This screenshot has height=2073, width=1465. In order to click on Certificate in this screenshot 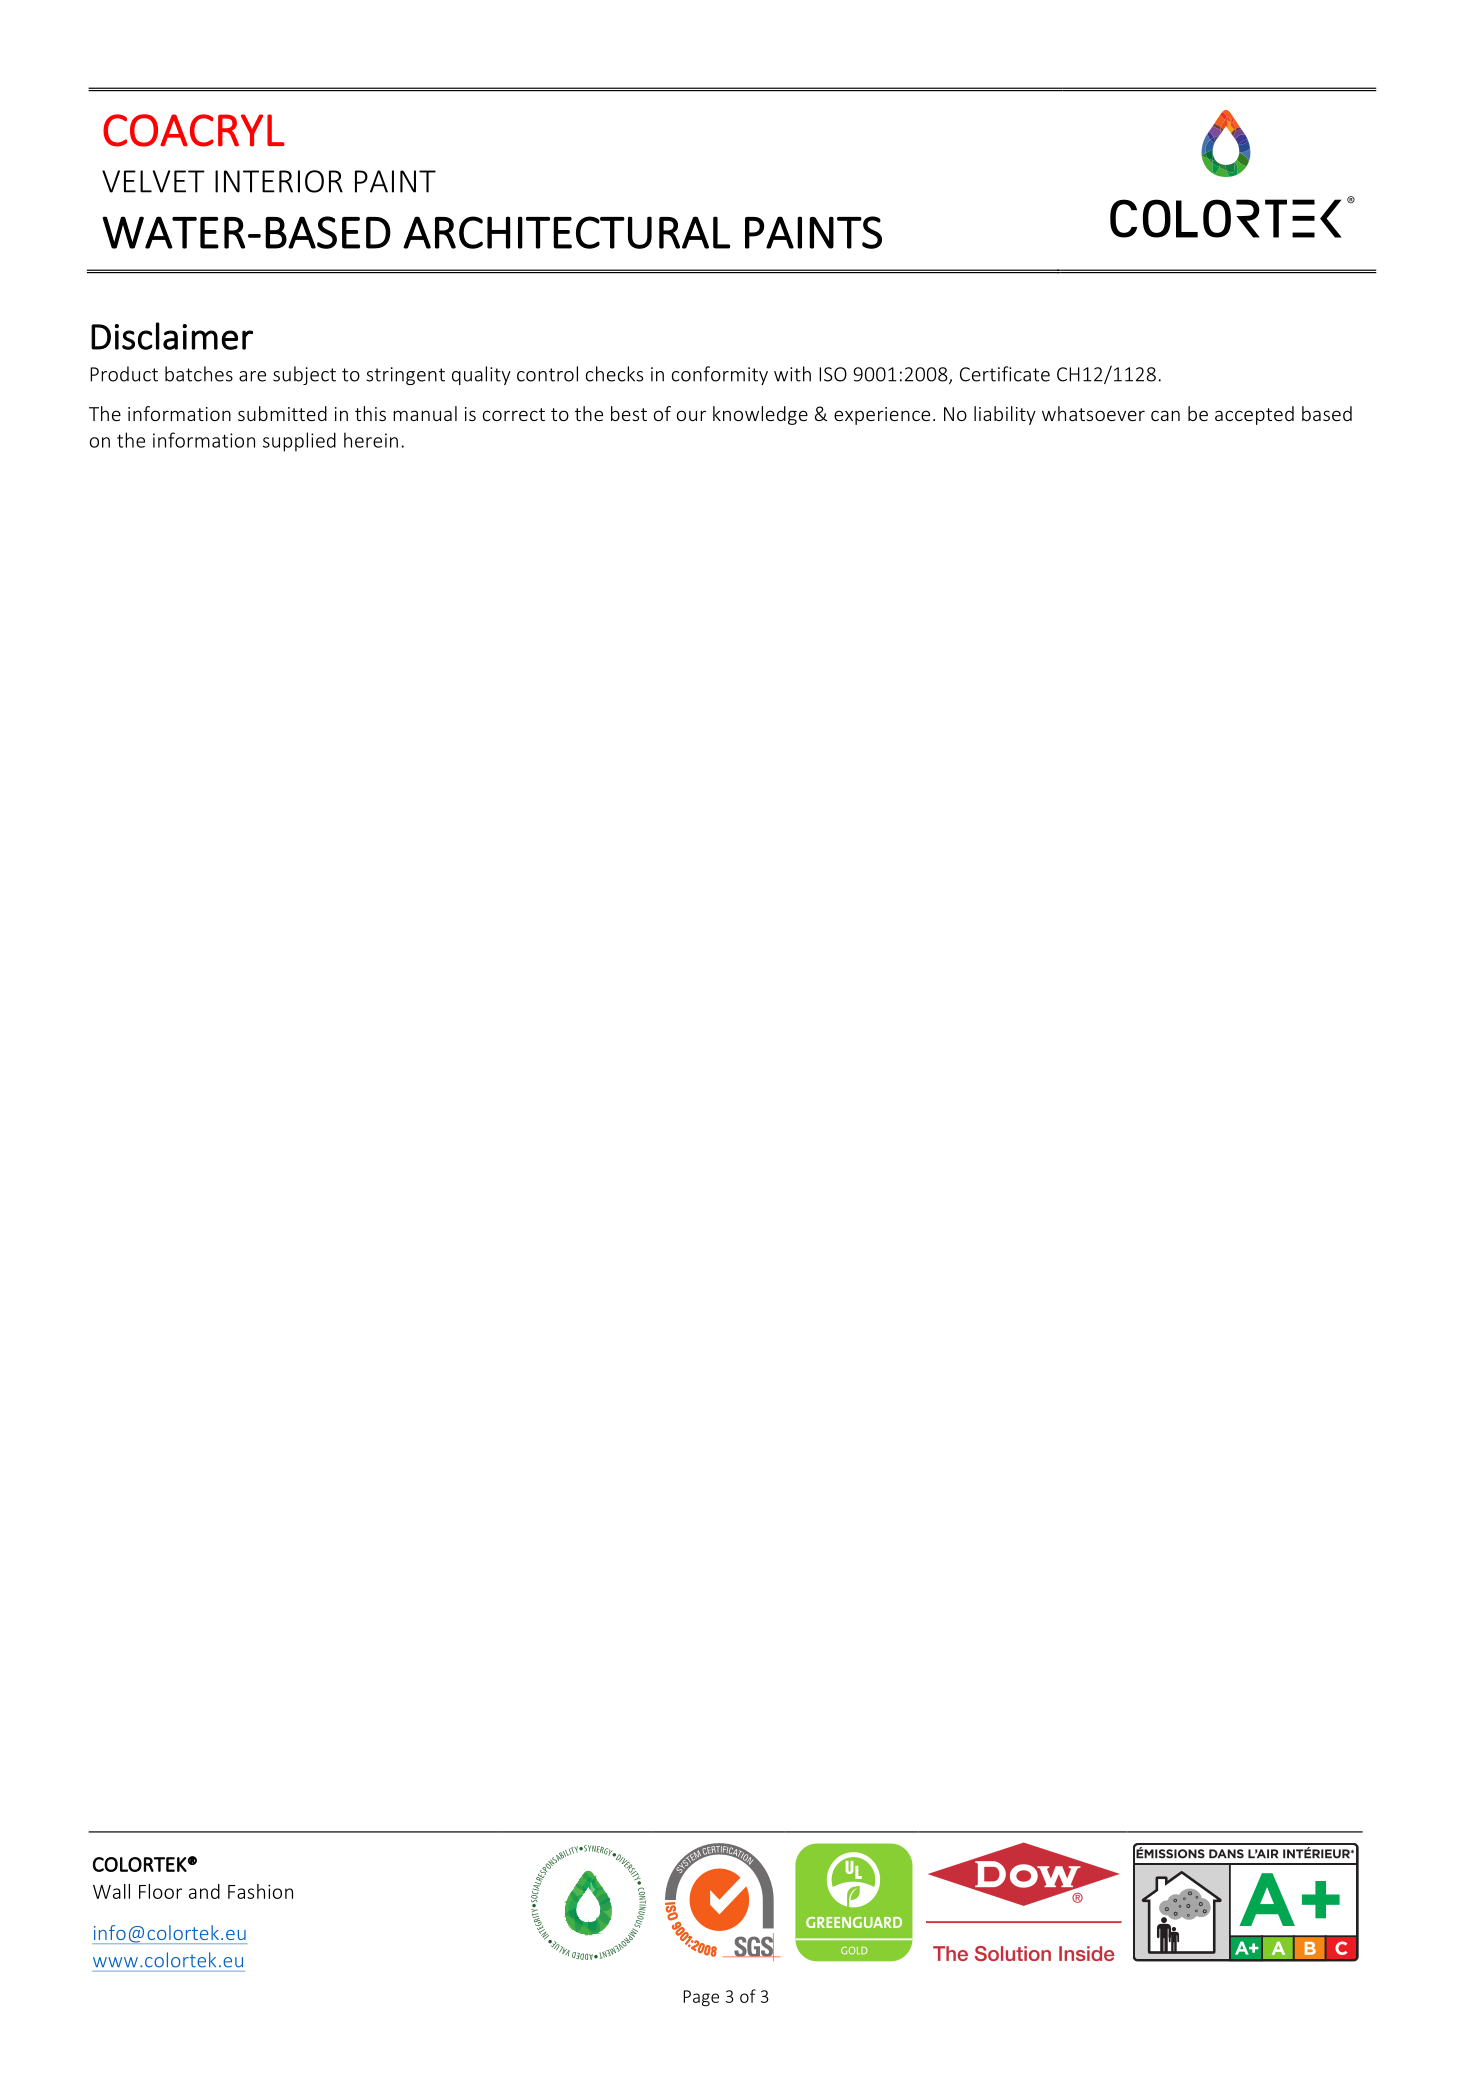, I will do `click(1005, 374)`.
